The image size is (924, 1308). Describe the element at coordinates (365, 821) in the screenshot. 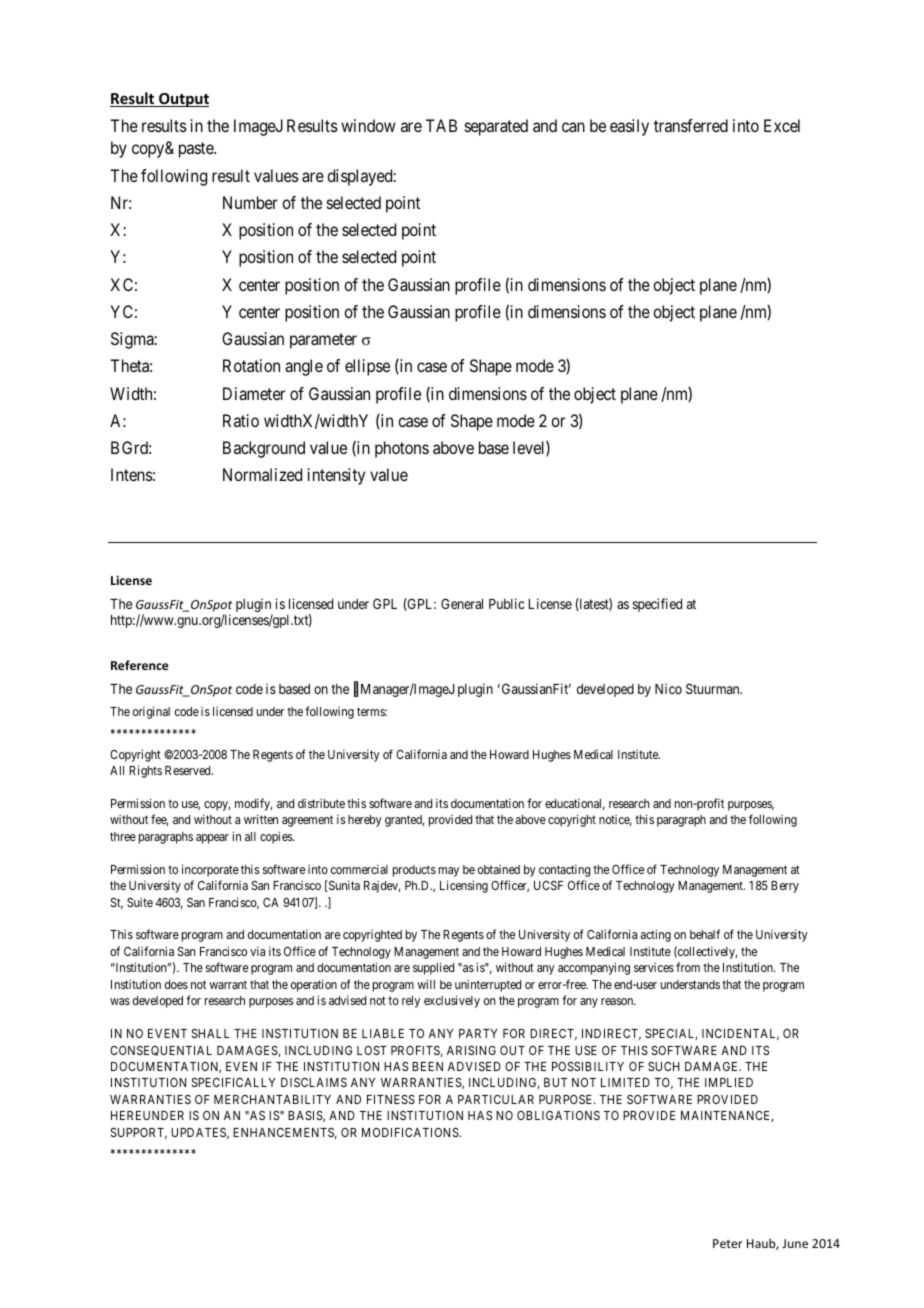

I see `hereby` at that location.
